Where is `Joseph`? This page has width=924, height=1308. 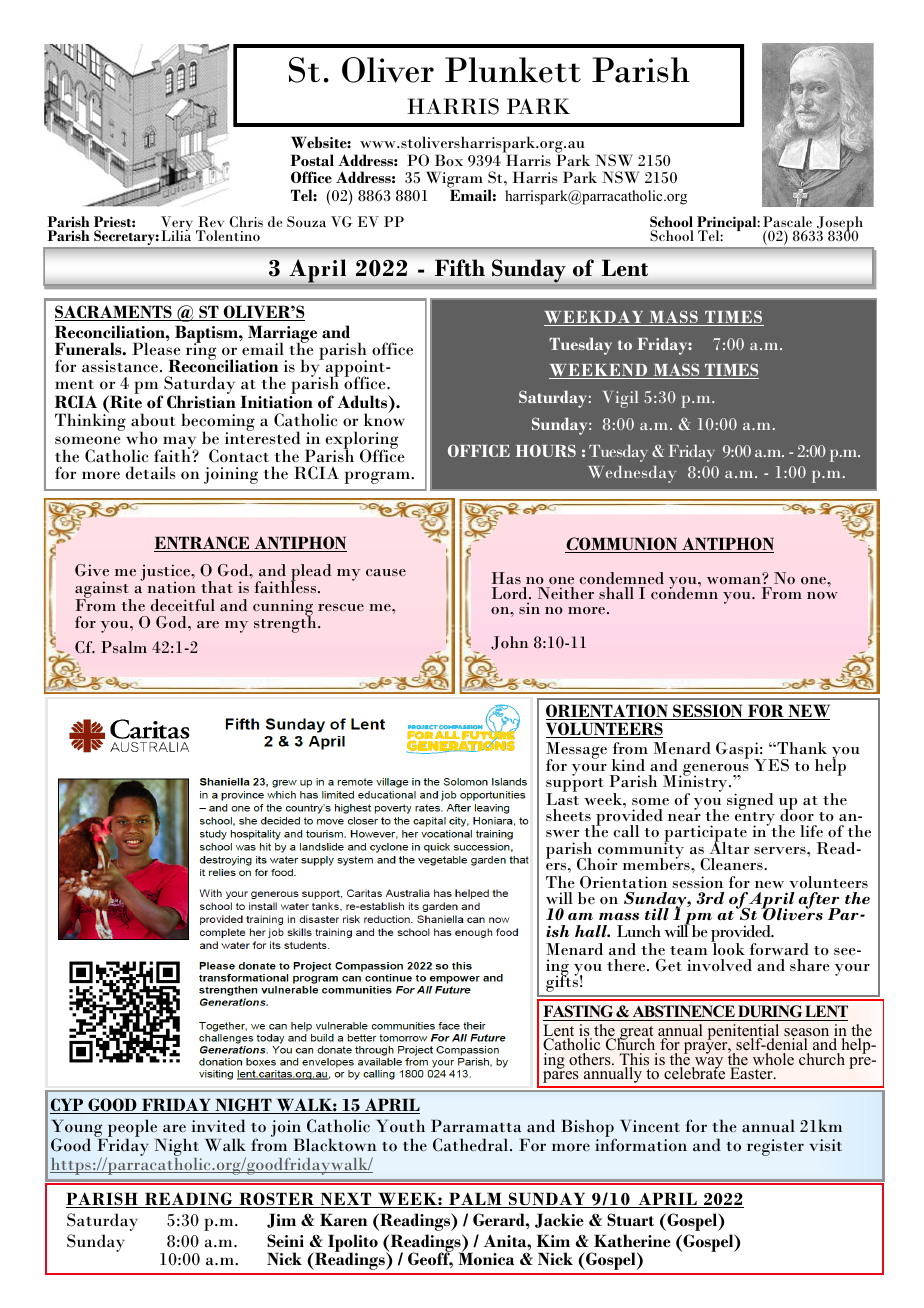 Joseph is located at coordinates (840, 225).
